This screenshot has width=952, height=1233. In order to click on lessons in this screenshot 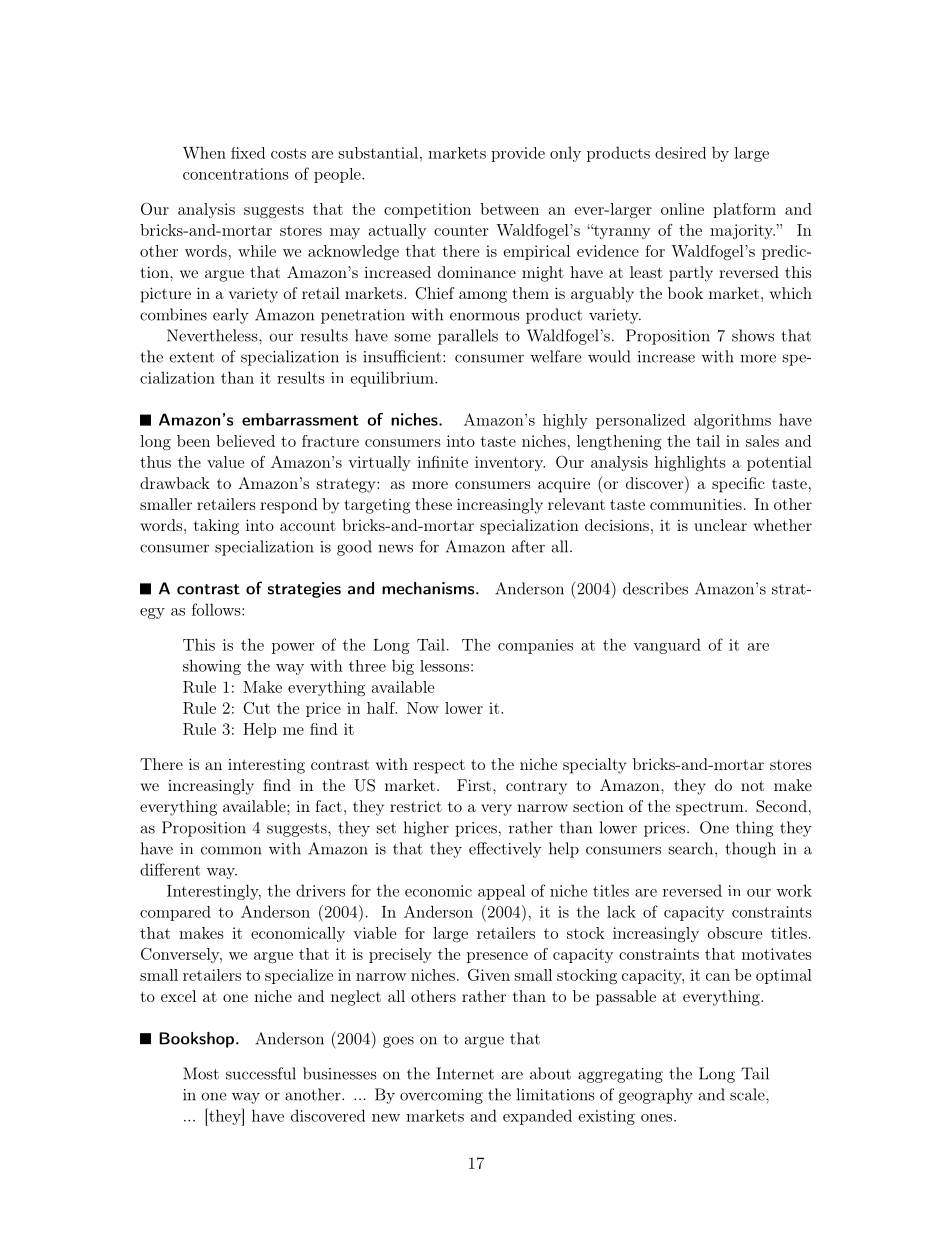, I will do `click(444, 666)`.
